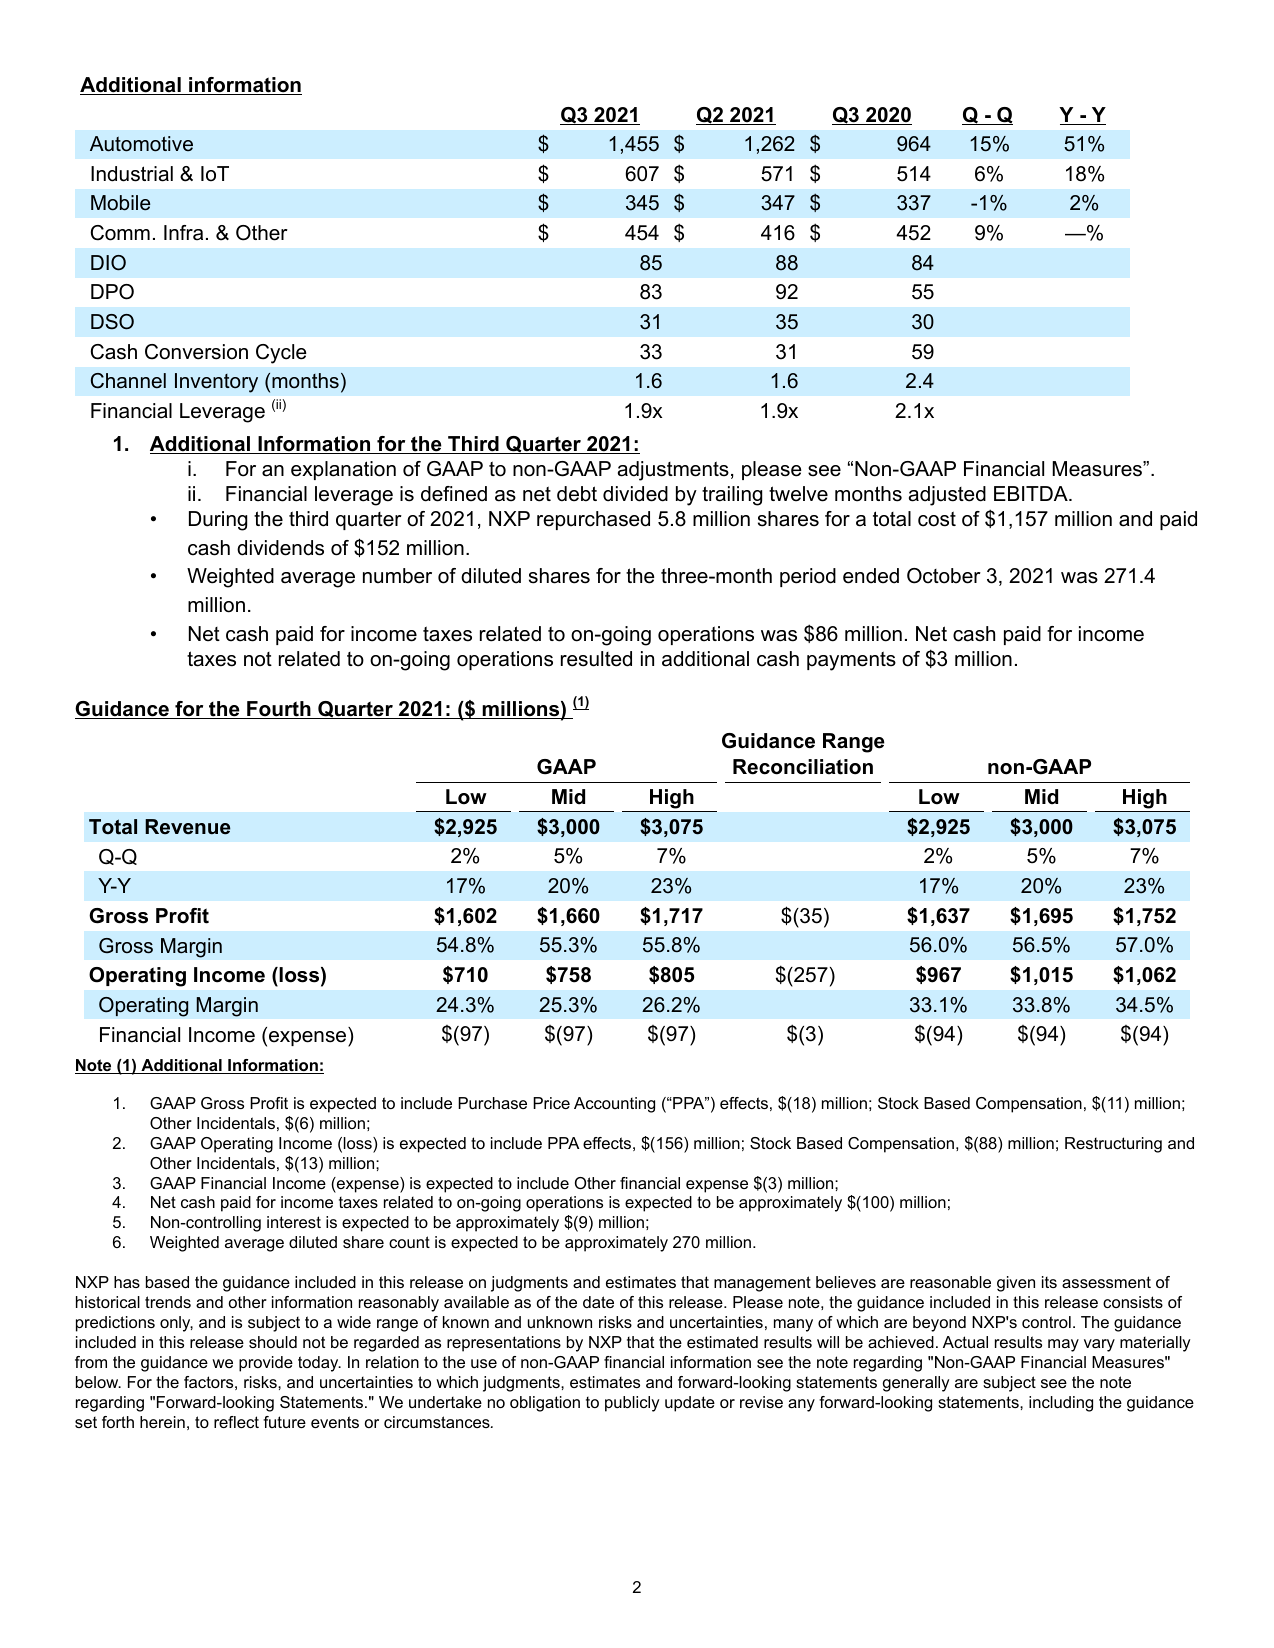 The image size is (1274, 1648). I want to click on interest, so click(294, 1222).
